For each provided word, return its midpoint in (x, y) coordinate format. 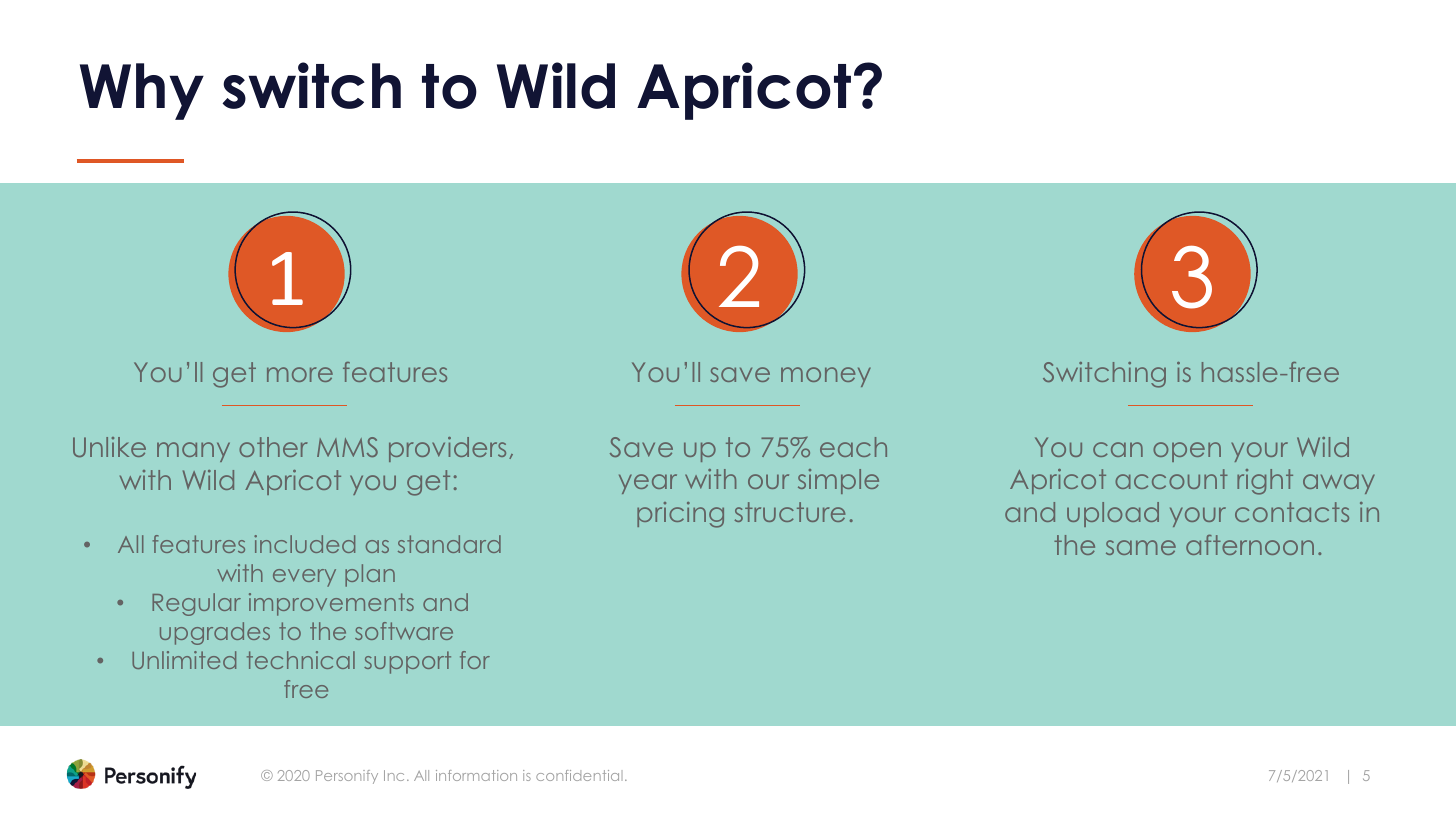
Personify (347, 777)
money (826, 377)
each (853, 447)
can (1118, 449)
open (1187, 452)
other (273, 447)
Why (142, 91)
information (476, 775)
